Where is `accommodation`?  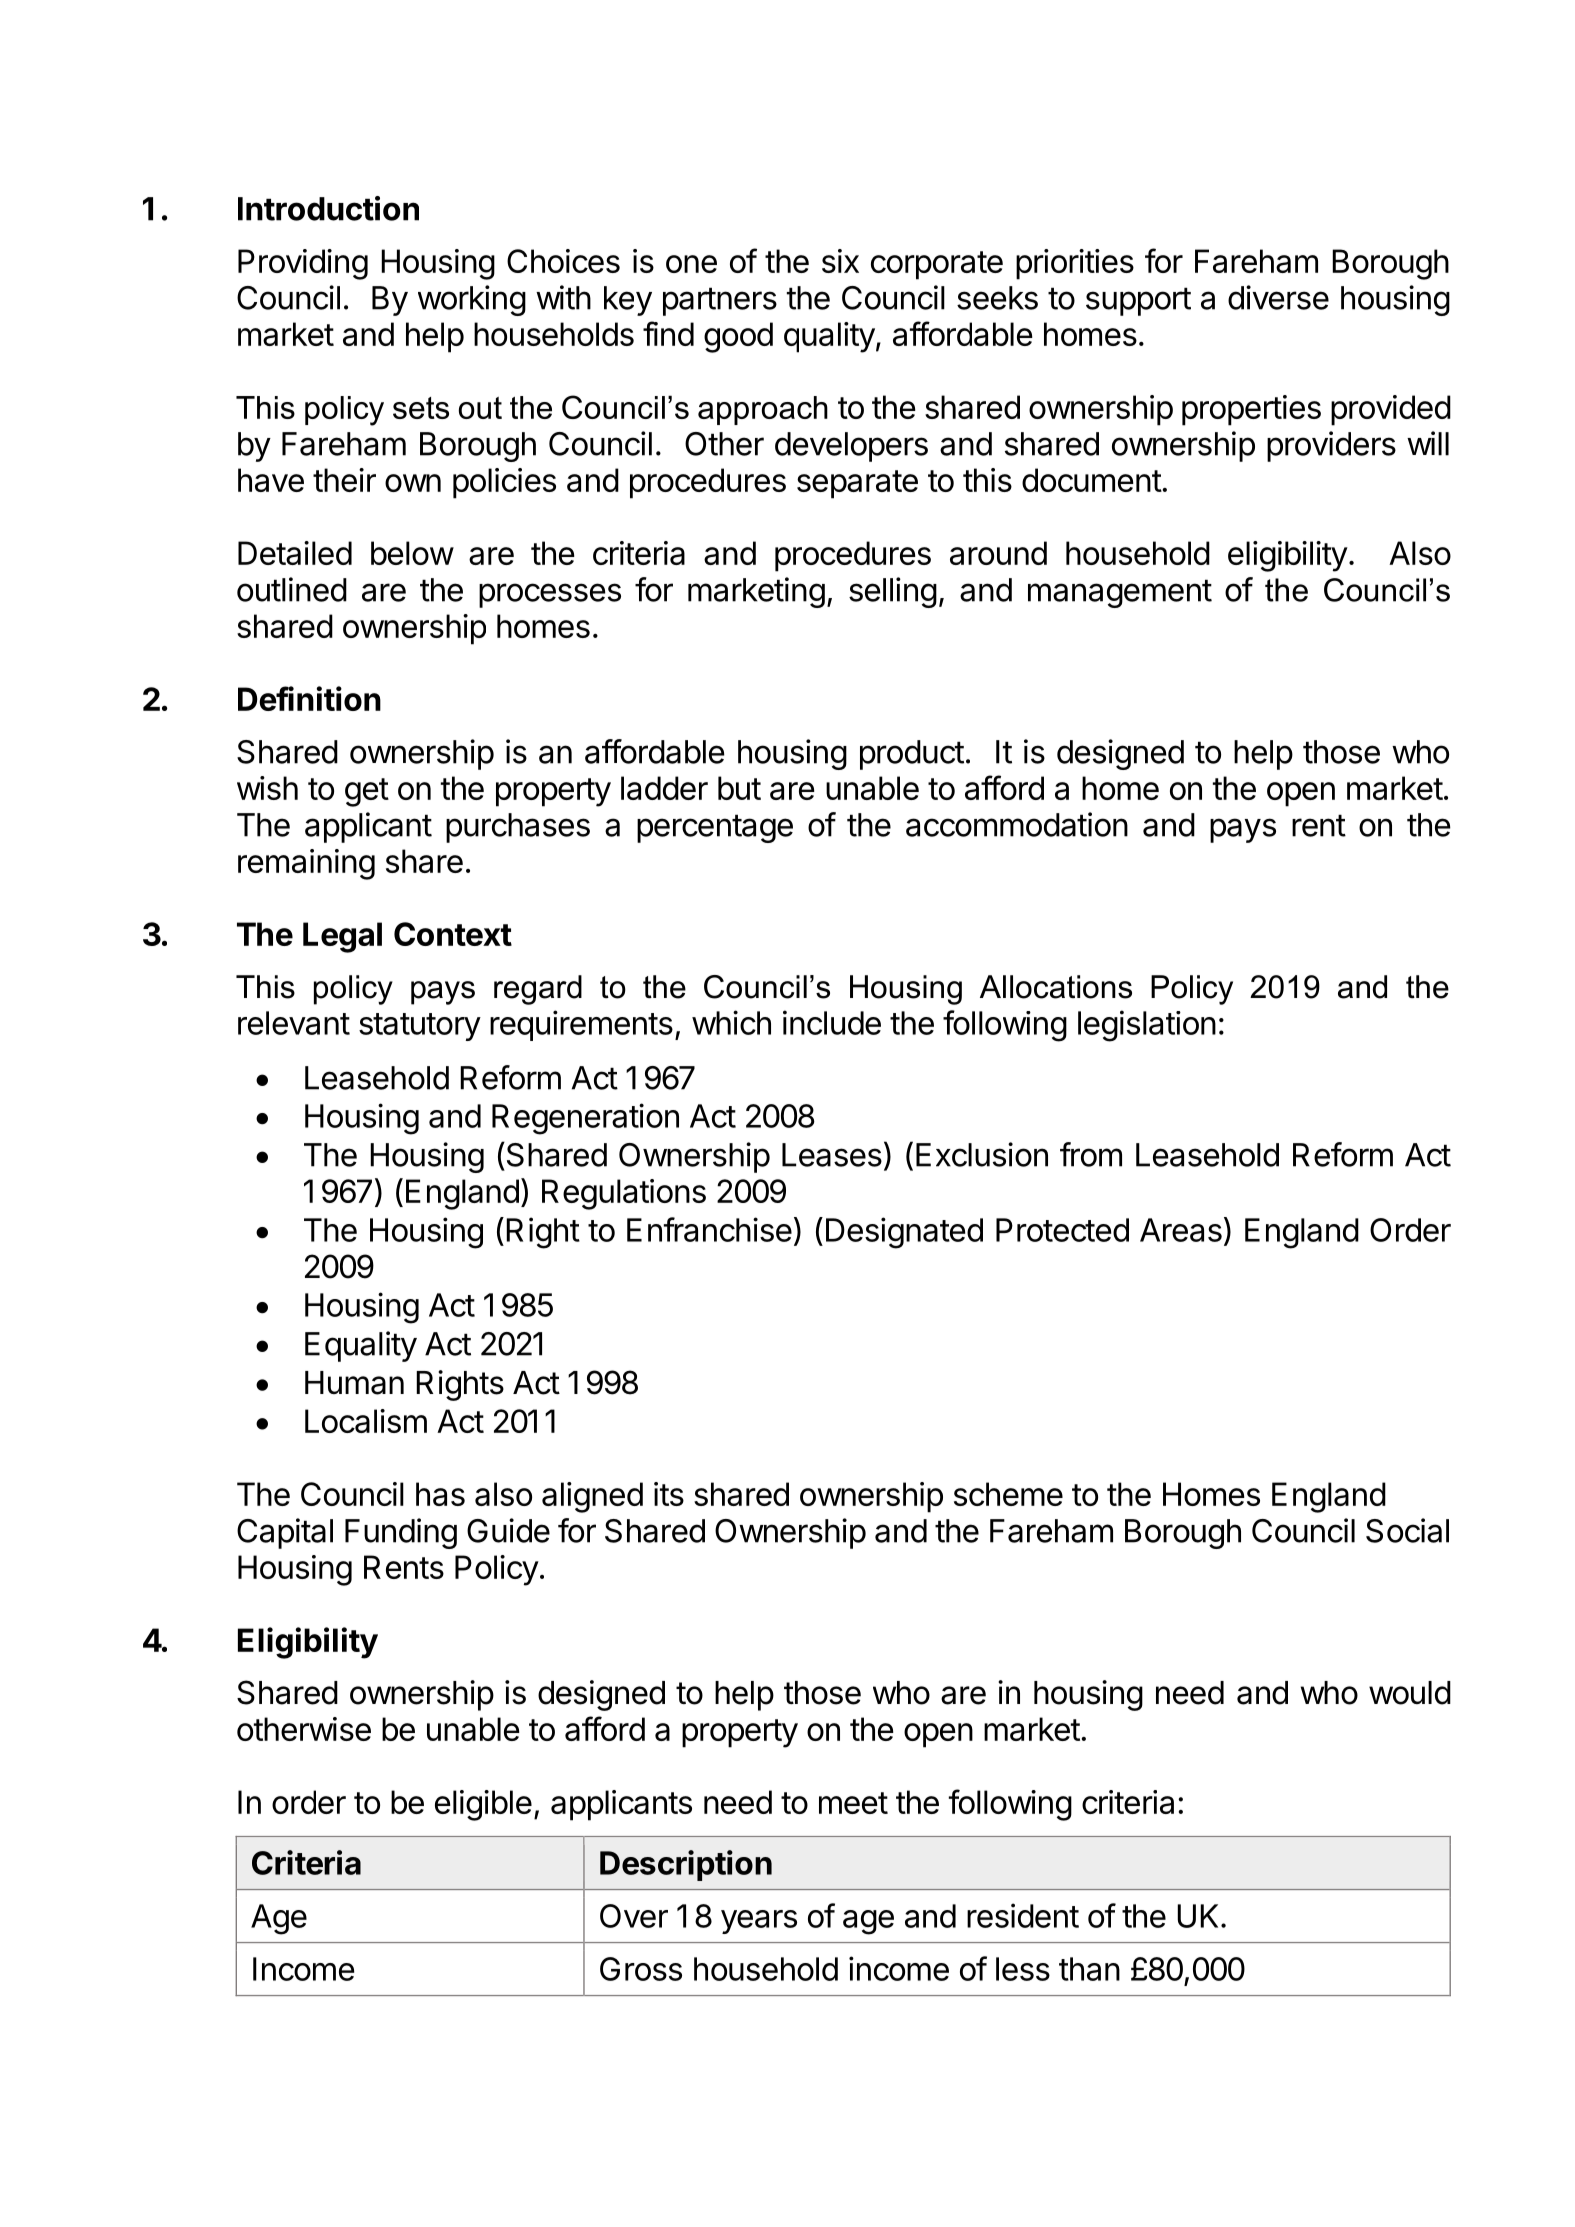 accommodation is located at coordinates (1017, 824).
